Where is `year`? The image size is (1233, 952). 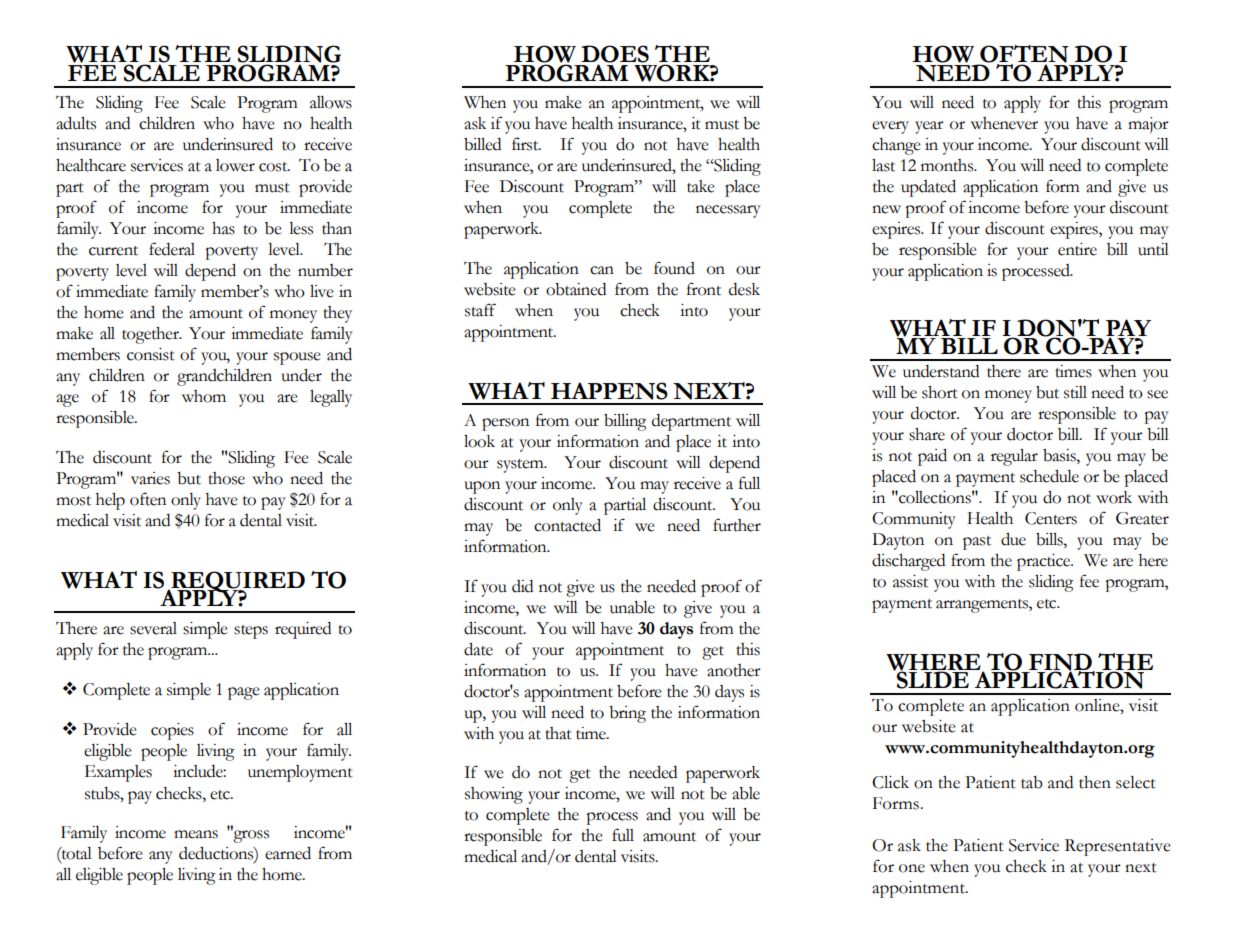 year is located at coordinates (929, 127).
